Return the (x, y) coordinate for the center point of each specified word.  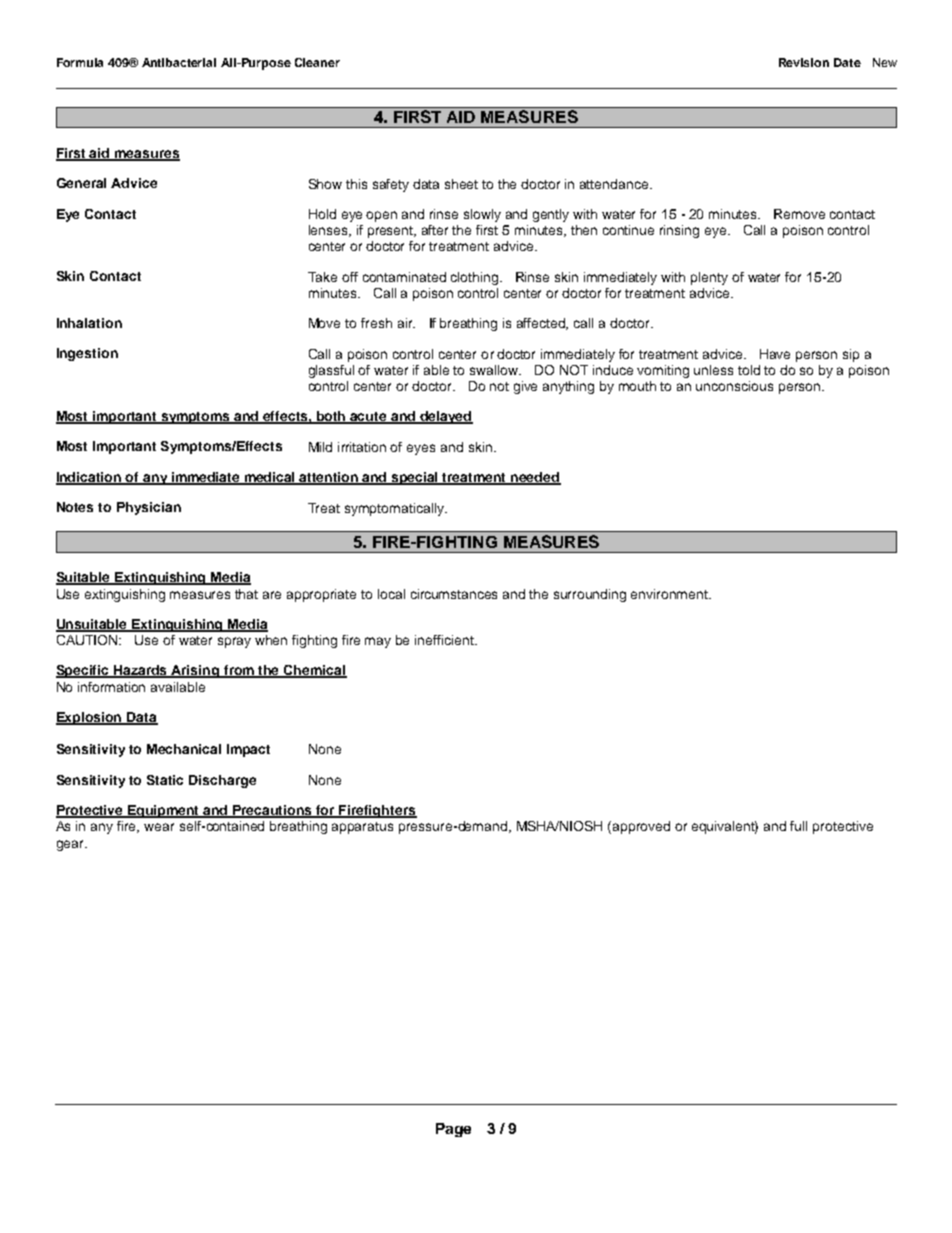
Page (453, 1130)
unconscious (734, 386)
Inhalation (89, 323)
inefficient (445, 640)
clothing (476, 278)
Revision (804, 62)
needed (535, 478)
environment (671, 594)
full (798, 826)
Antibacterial (179, 62)
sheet (461, 184)
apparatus (362, 828)
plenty (709, 278)
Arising (196, 671)
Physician (149, 508)
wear (159, 827)
